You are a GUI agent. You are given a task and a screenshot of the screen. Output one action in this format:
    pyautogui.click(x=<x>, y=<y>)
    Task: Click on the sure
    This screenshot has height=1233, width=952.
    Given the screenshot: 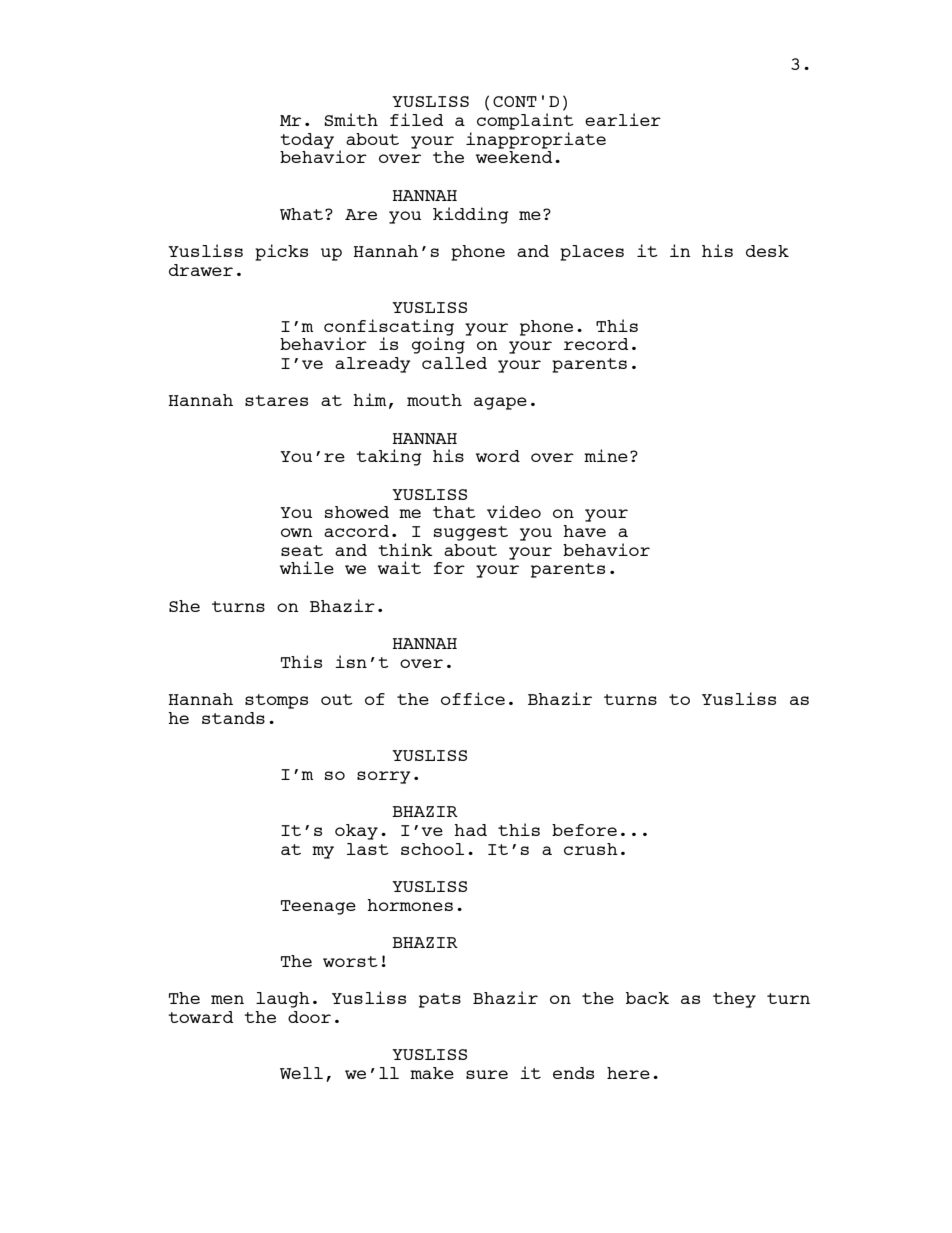 What is the action you would take?
    pyautogui.click(x=487, y=1074)
